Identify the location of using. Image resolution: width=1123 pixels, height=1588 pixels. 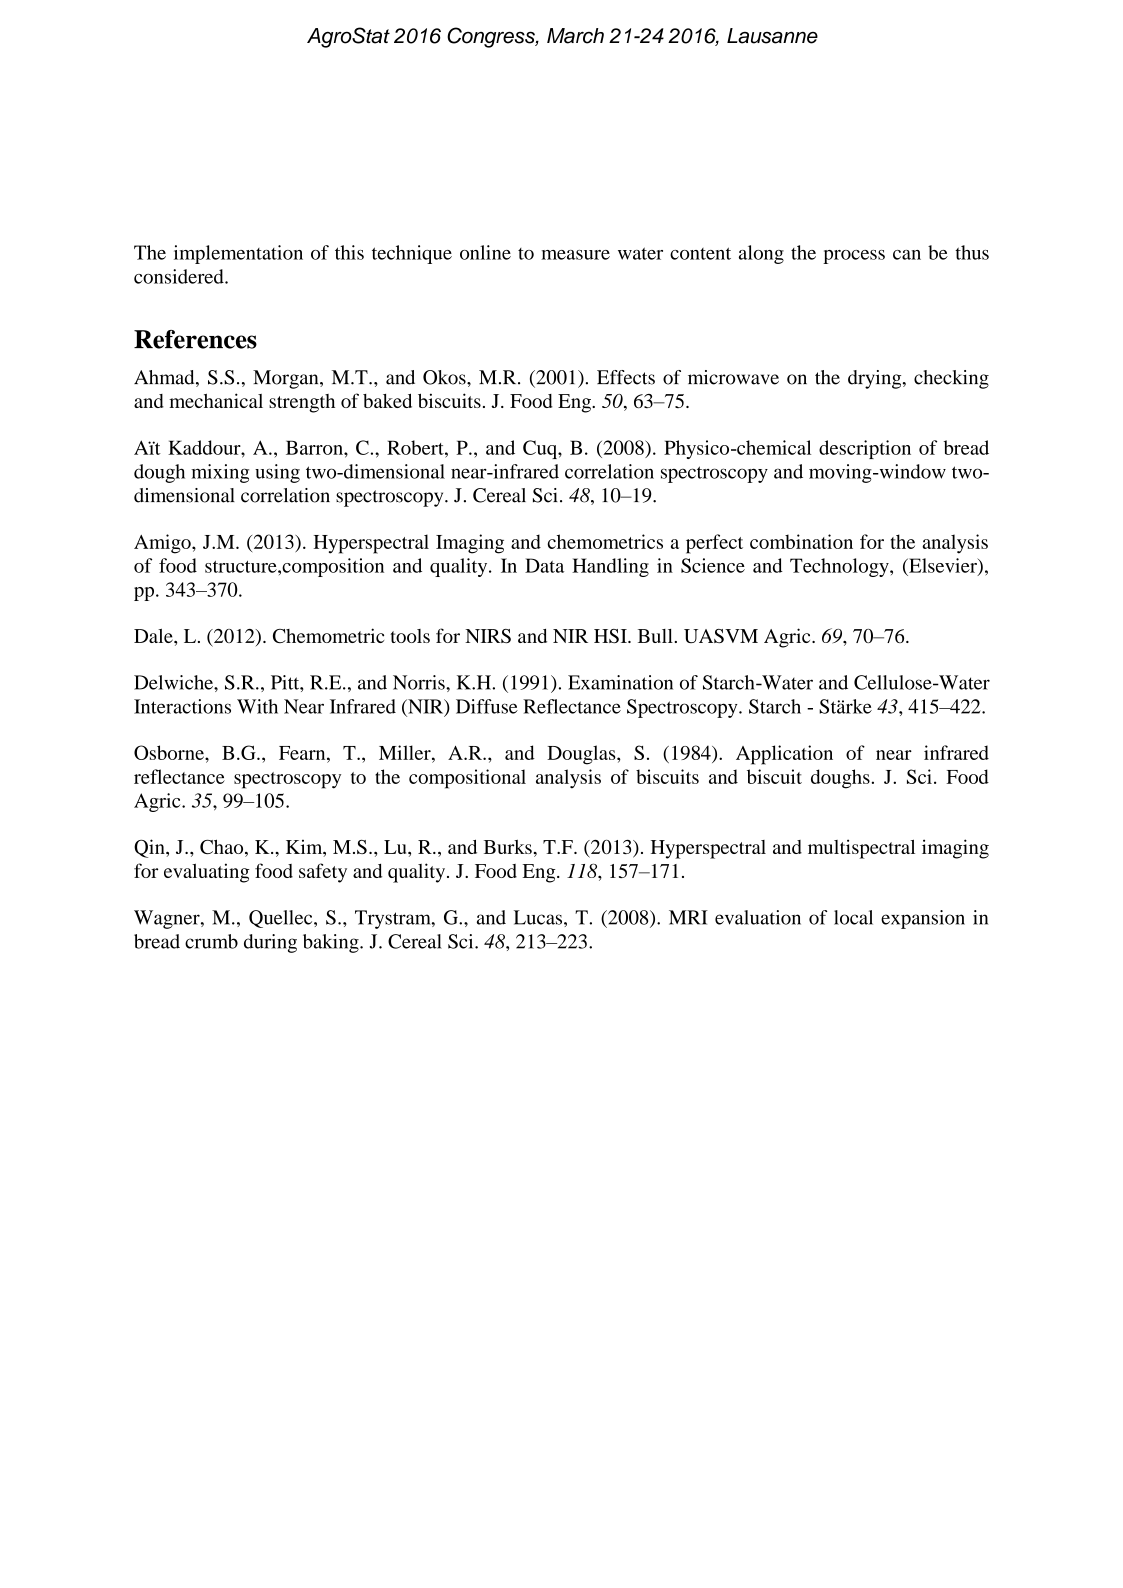
(277, 473).
